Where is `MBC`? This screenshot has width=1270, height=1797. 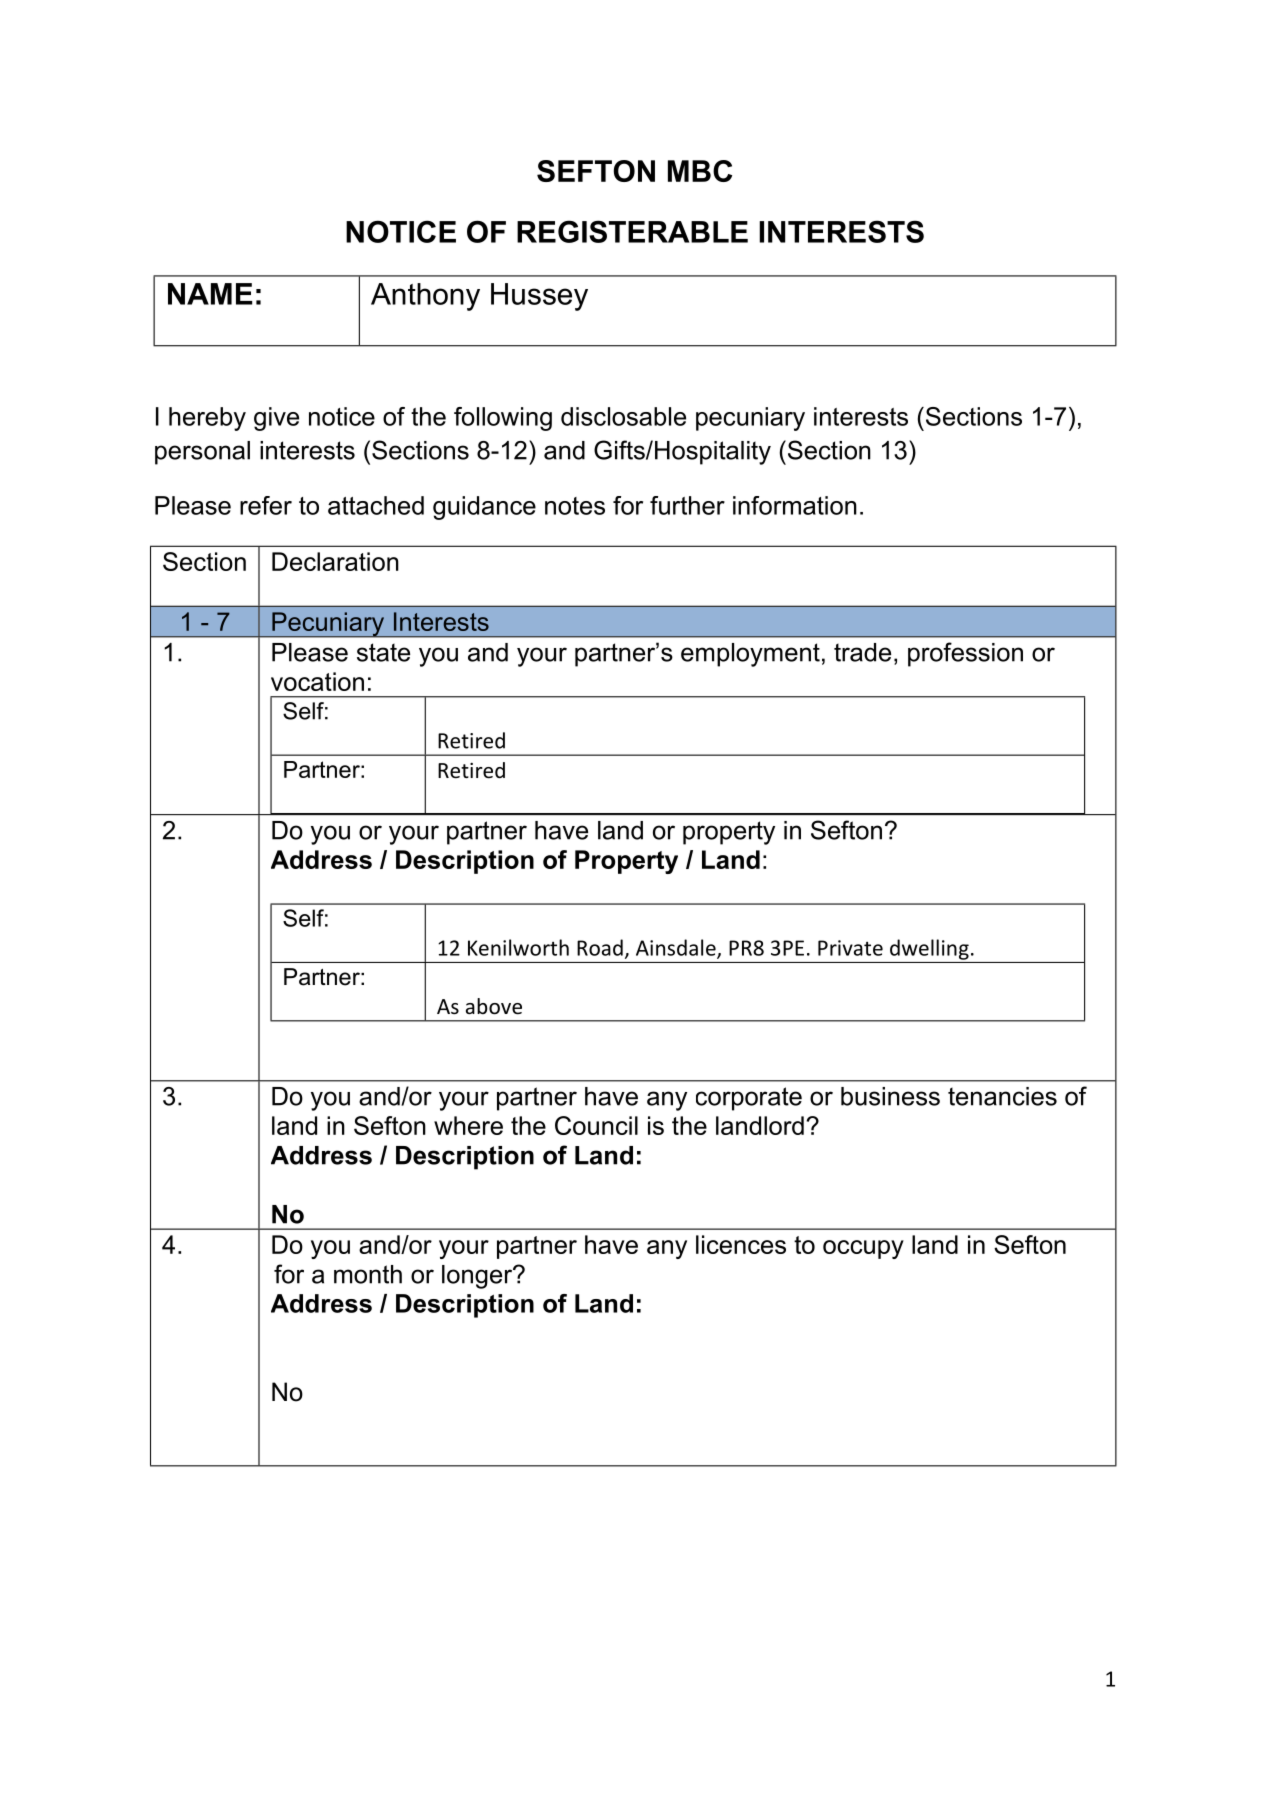
MBC is located at coordinates (700, 171).
